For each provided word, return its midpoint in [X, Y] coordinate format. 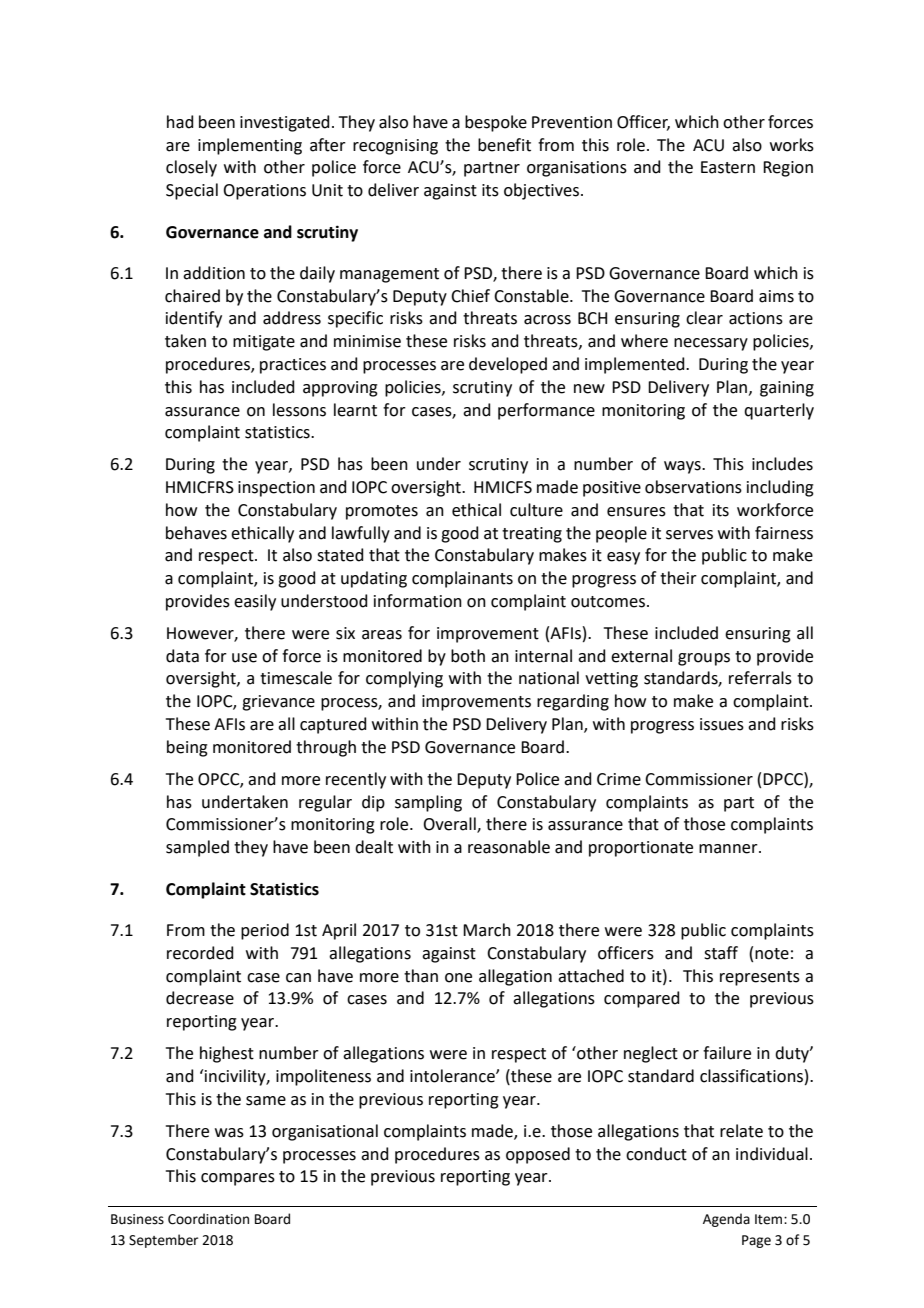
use [244, 658]
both [468, 656]
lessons [299, 410]
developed [508, 365]
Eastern [728, 167]
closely [191, 168]
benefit [504, 145]
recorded [200, 953]
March [487, 930]
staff [721, 953]
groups [704, 659]
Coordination [208, 1219]
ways [683, 467]
